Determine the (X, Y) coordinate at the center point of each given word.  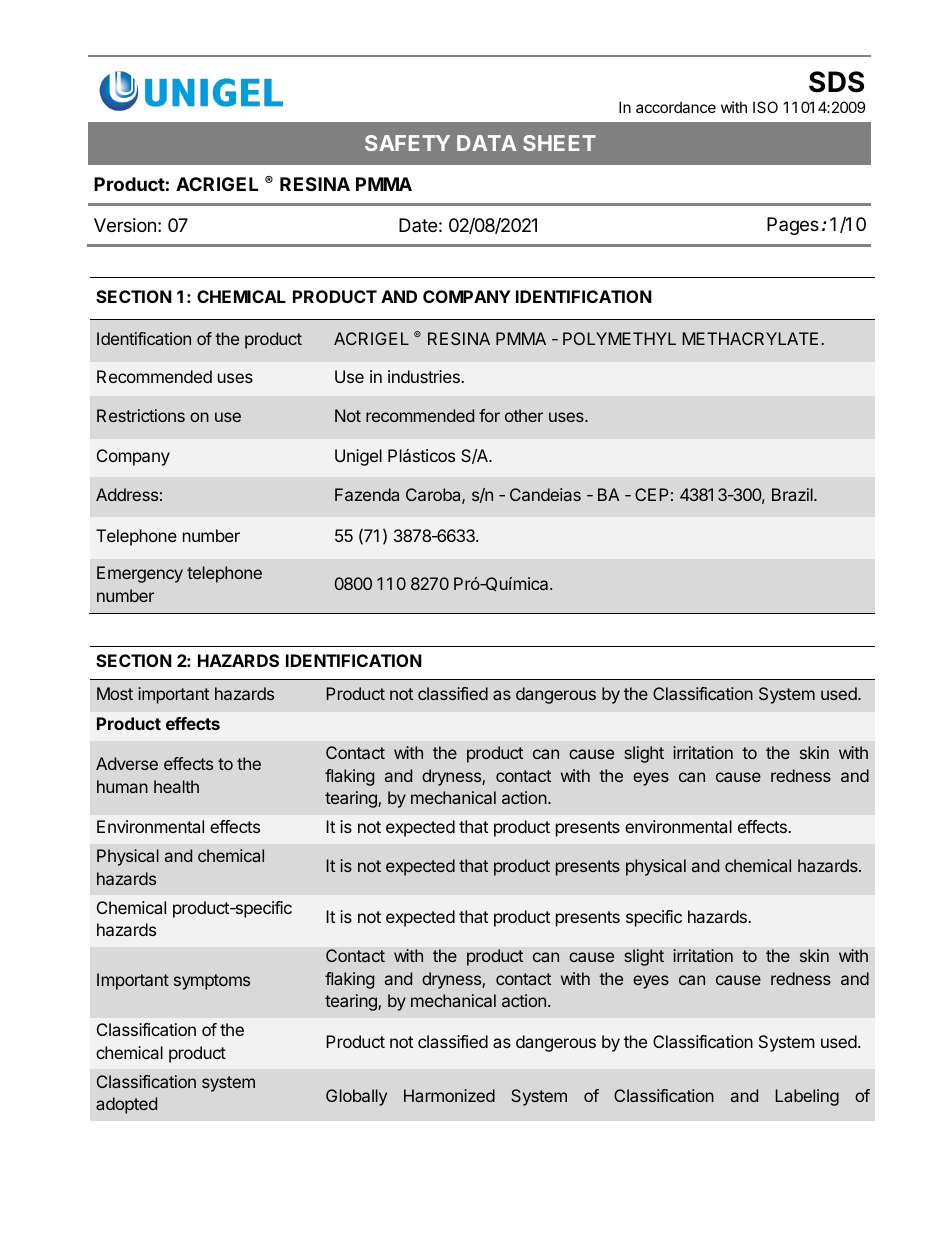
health (176, 786)
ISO (765, 107)
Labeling (807, 1097)
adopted (126, 1105)
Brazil (793, 494)
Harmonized (449, 1095)
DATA (486, 143)
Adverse (127, 763)
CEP (652, 494)
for (489, 415)
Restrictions (141, 415)
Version (125, 225)
